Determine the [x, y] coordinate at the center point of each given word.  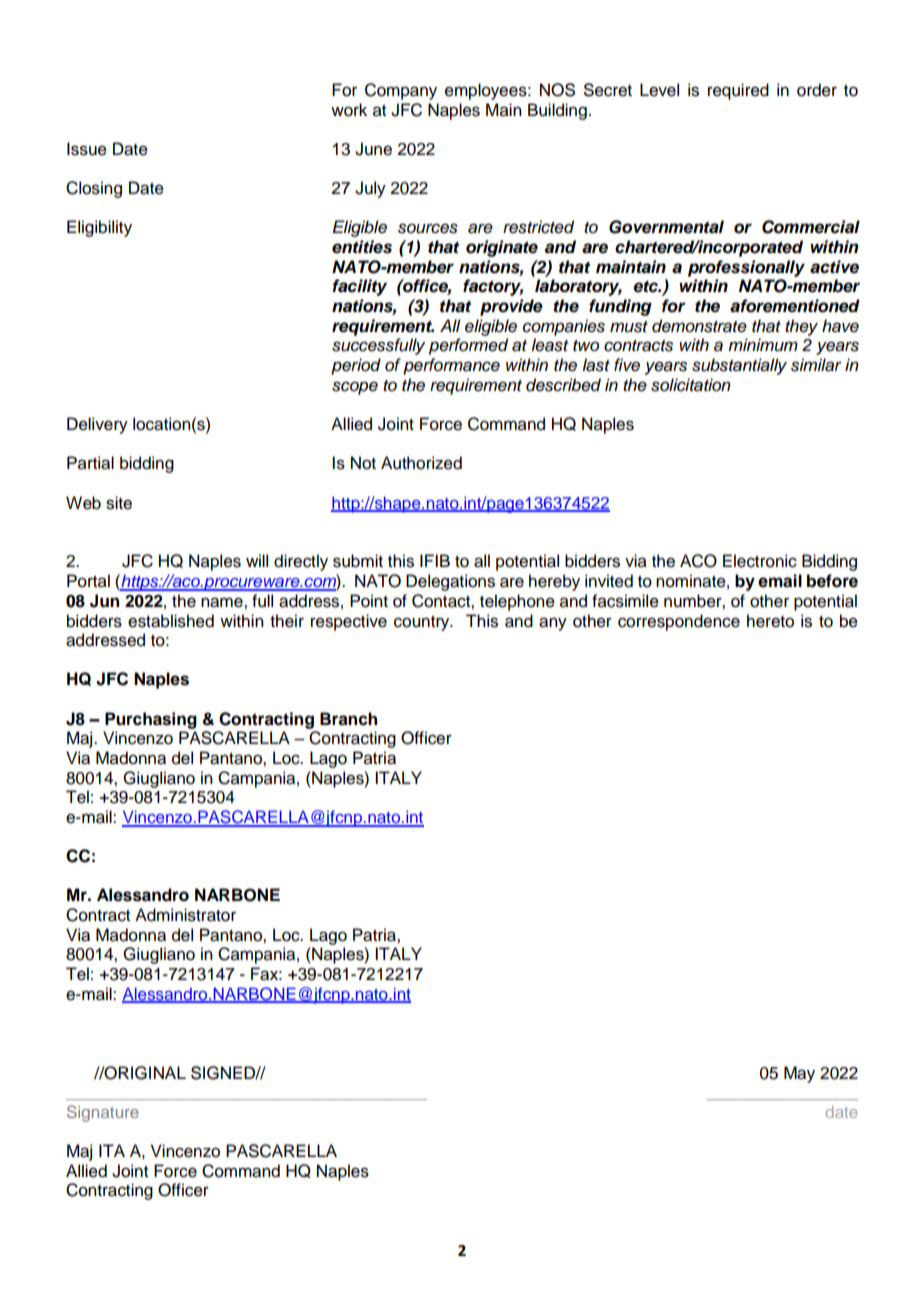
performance [451, 366]
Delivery [97, 425]
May [799, 1074]
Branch [348, 719]
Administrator [185, 915]
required [738, 91]
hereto [770, 621]
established [171, 621]
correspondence [679, 622]
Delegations [450, 582]
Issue [87, 149]
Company [401, 91]
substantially [739, 366]
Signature [103, 1113]
